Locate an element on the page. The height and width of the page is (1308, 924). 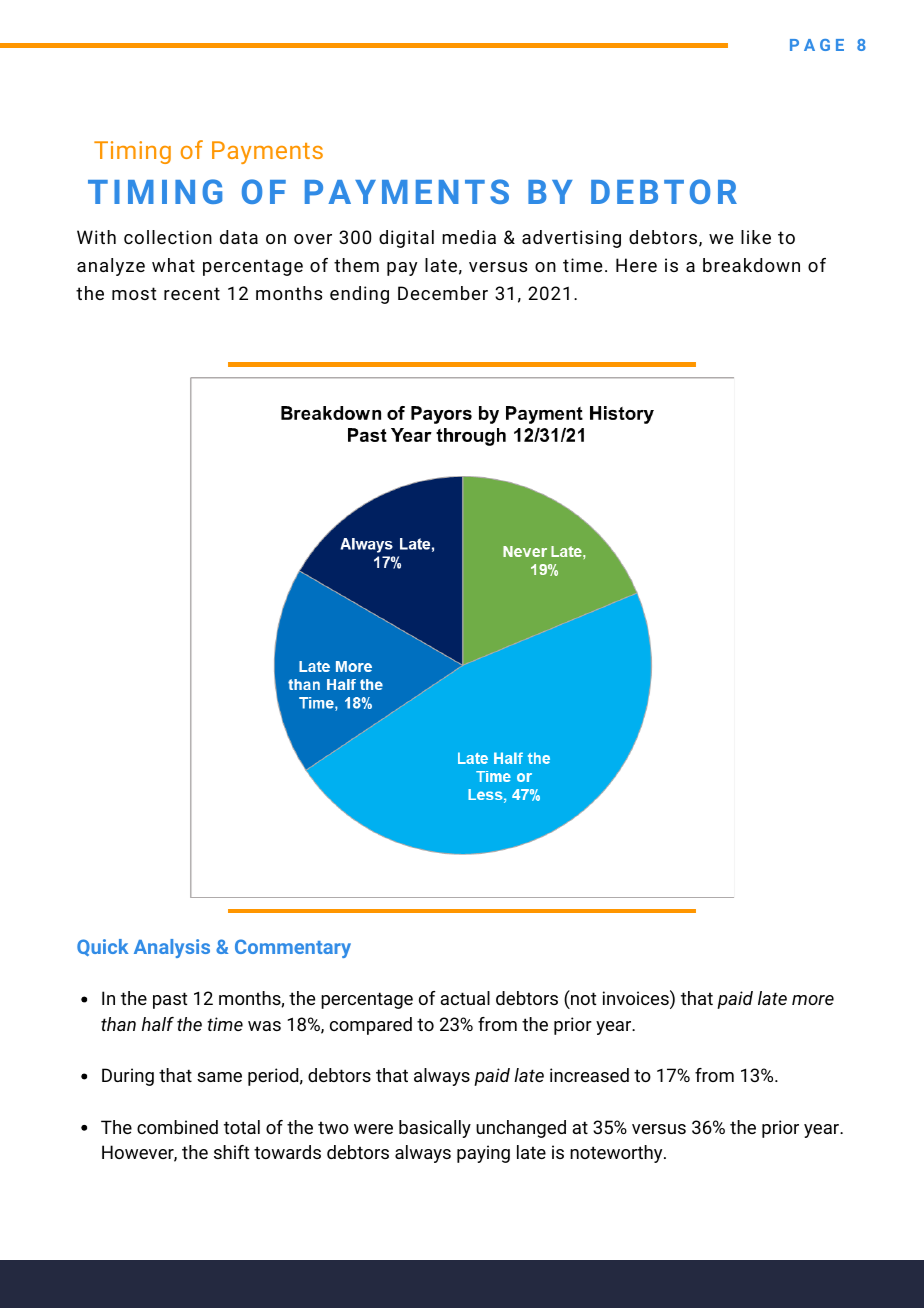
media is located at coordinates (469, 237).
